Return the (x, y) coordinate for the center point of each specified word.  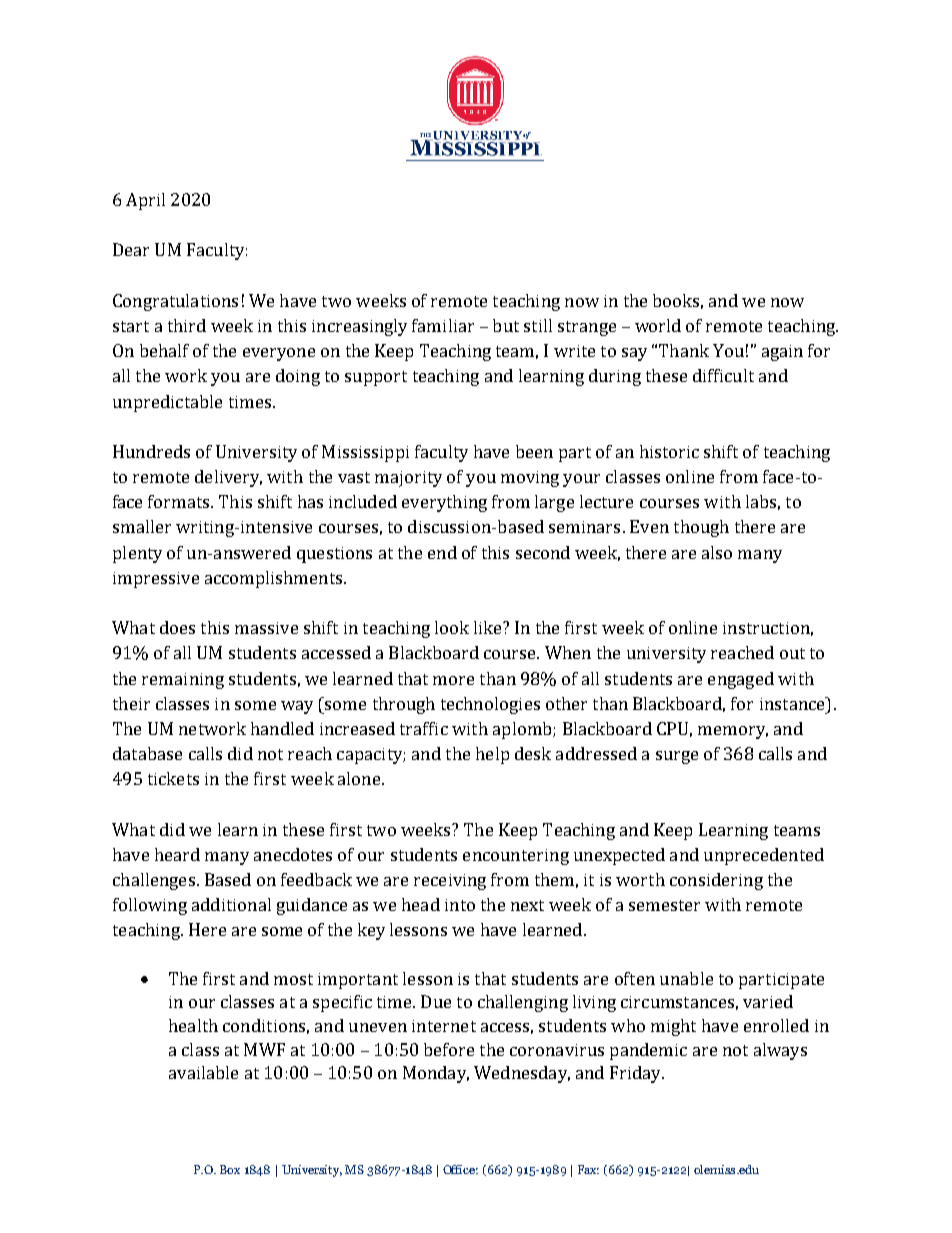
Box (230, 1169)
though (701, 528)
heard (177, 854)
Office (460, 1169)
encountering (516, 857)
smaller (142, 526)
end (442, 552)
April (145, 201)
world (658, 325)
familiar (443, 325)
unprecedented (764, 856)
